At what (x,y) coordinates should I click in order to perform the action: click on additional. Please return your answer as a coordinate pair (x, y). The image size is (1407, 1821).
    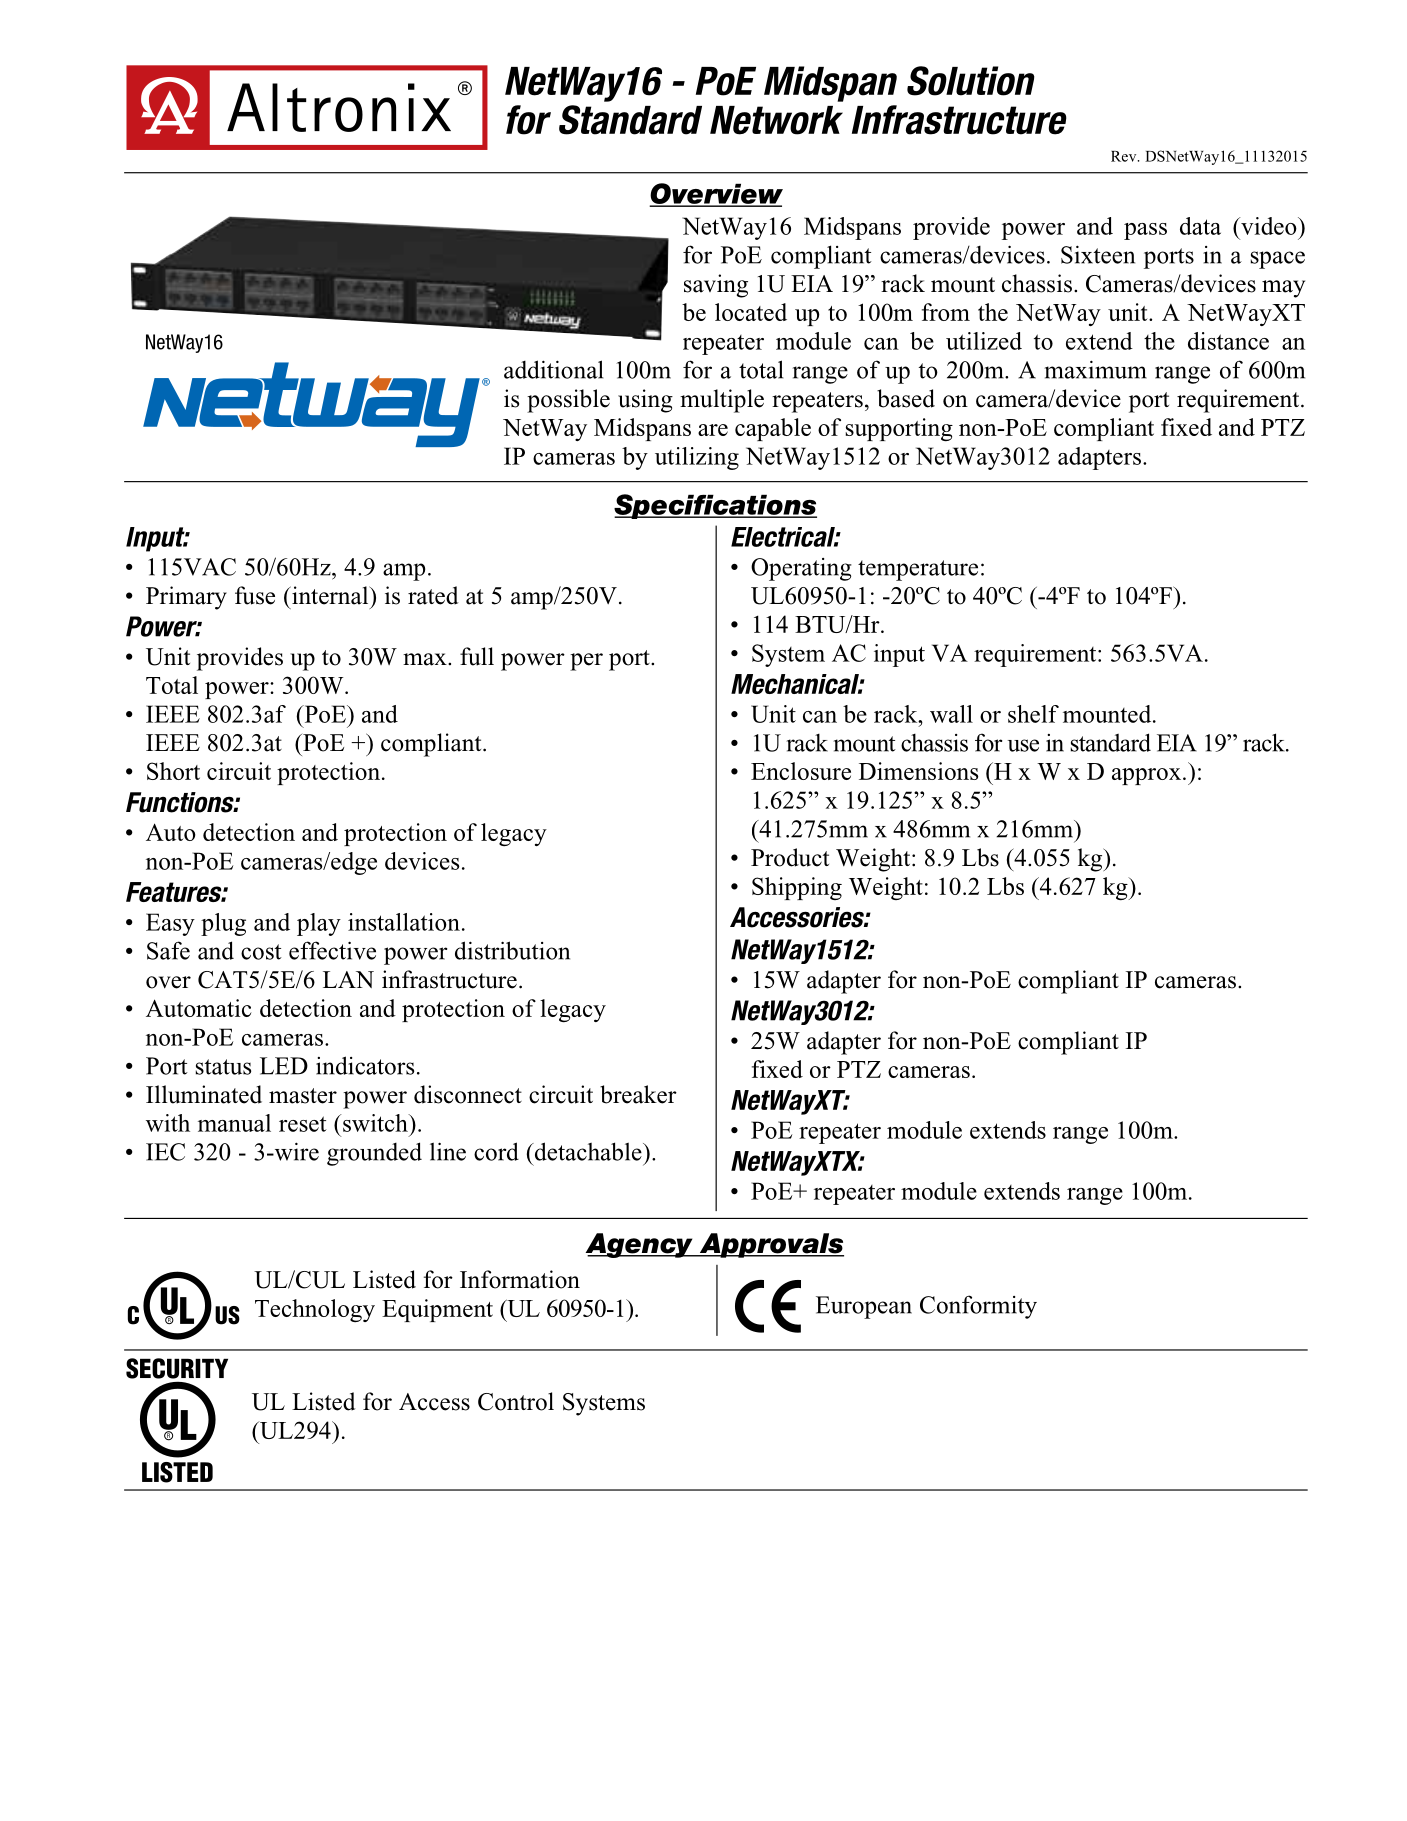
    Looking at the image, I should click on (553, 369).
